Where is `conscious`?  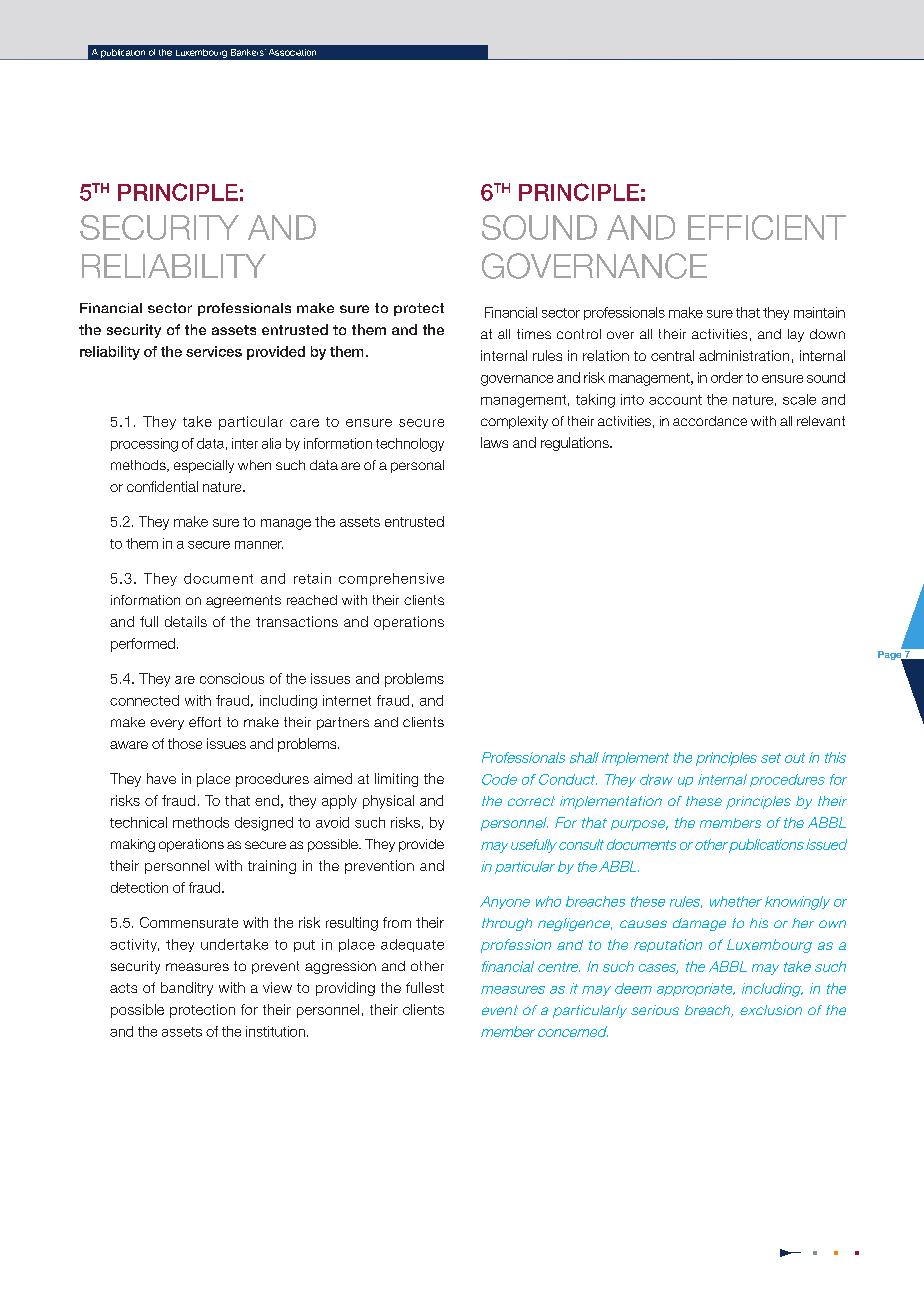
conscious is located at coordinates (232, 678).
